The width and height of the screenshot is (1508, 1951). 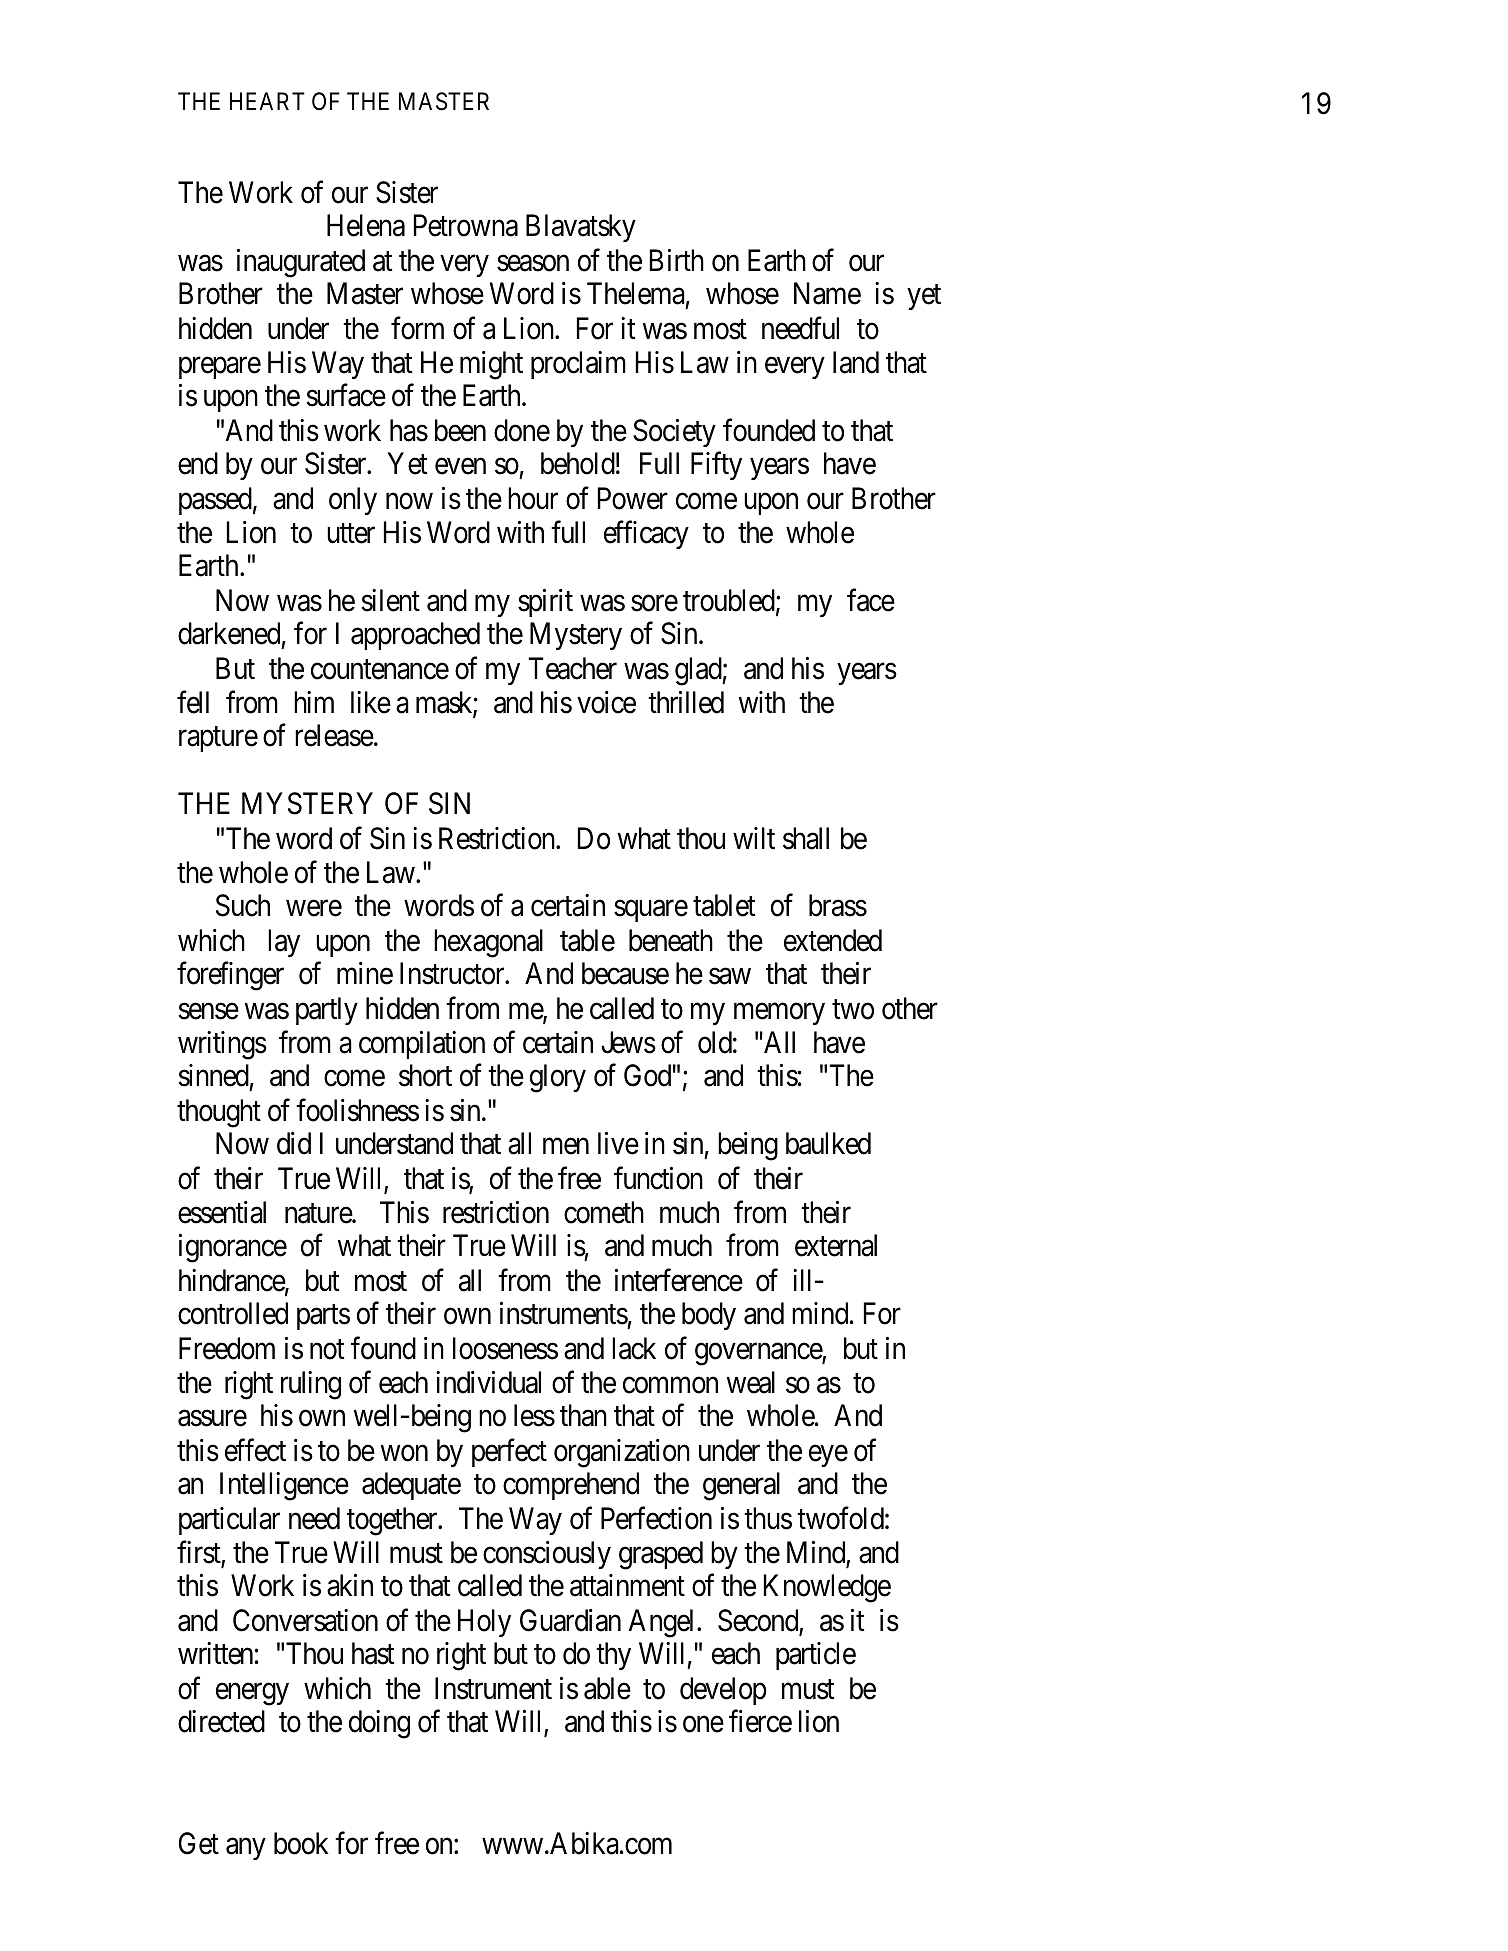 I want to click on Name, so click(x=827, y=294).
